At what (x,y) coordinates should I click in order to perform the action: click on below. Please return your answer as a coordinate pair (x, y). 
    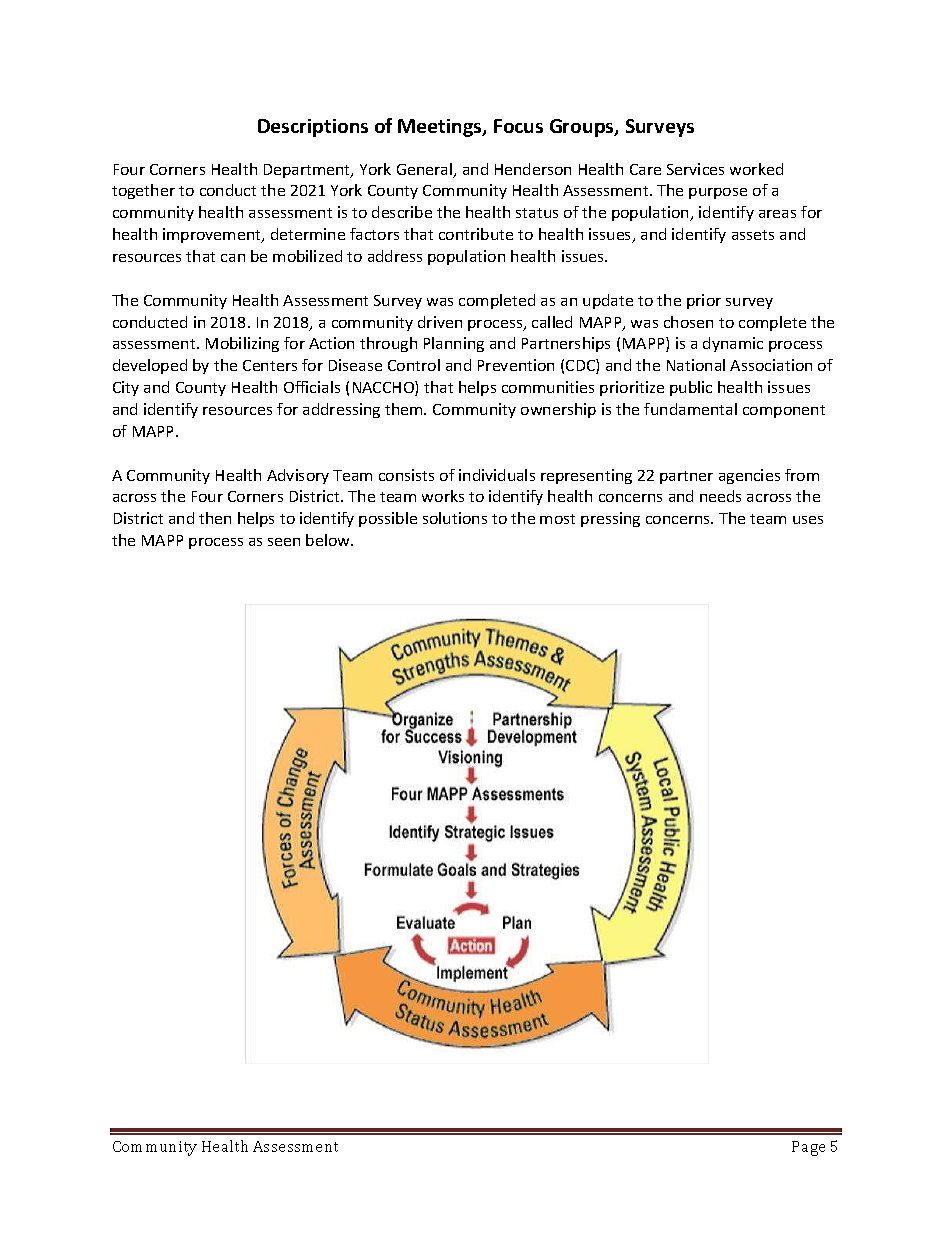
    Looking at the image, I should click on (329, 540).
